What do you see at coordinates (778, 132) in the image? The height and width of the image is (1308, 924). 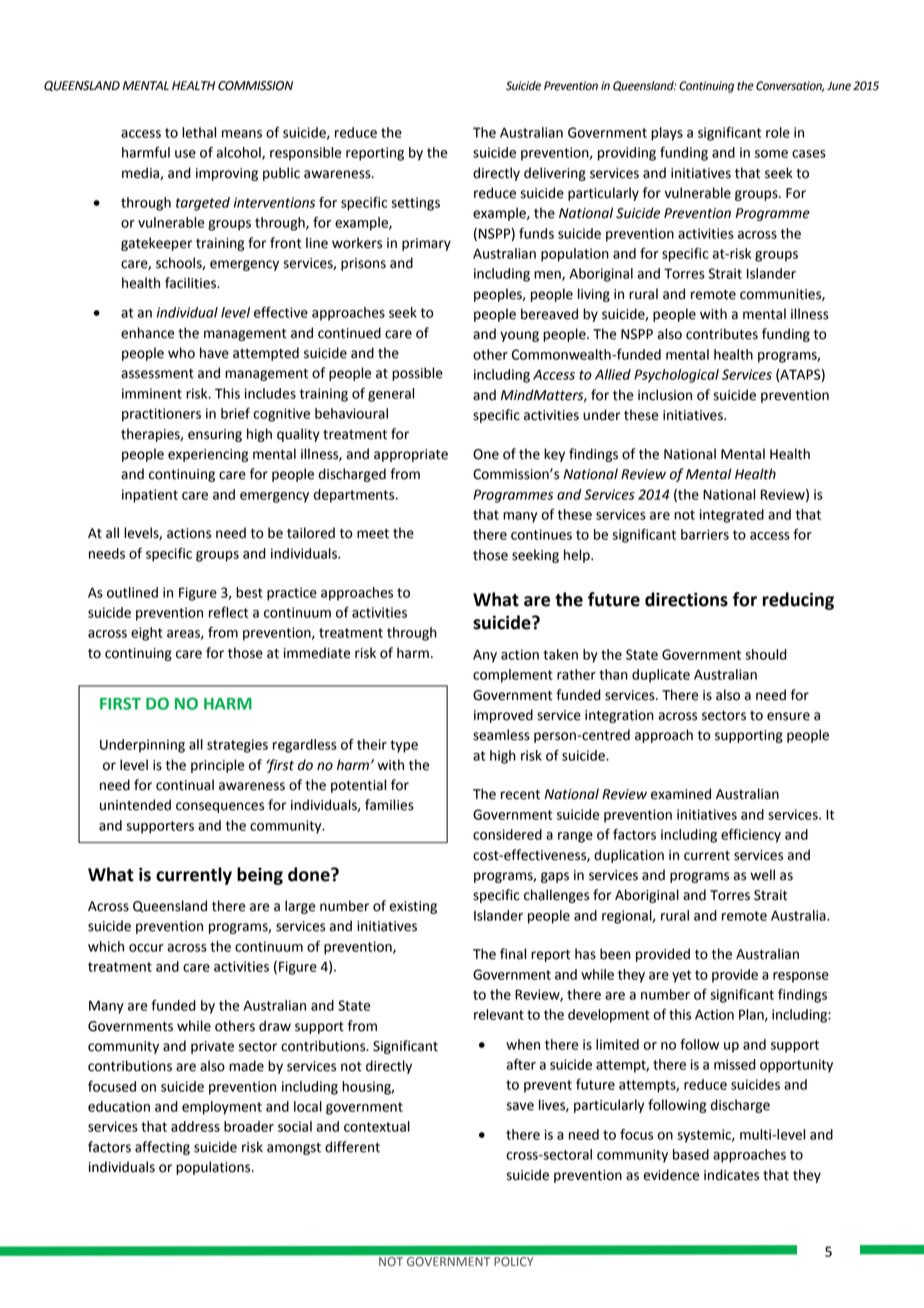 I see `role` at bounding box center [778, 132].
